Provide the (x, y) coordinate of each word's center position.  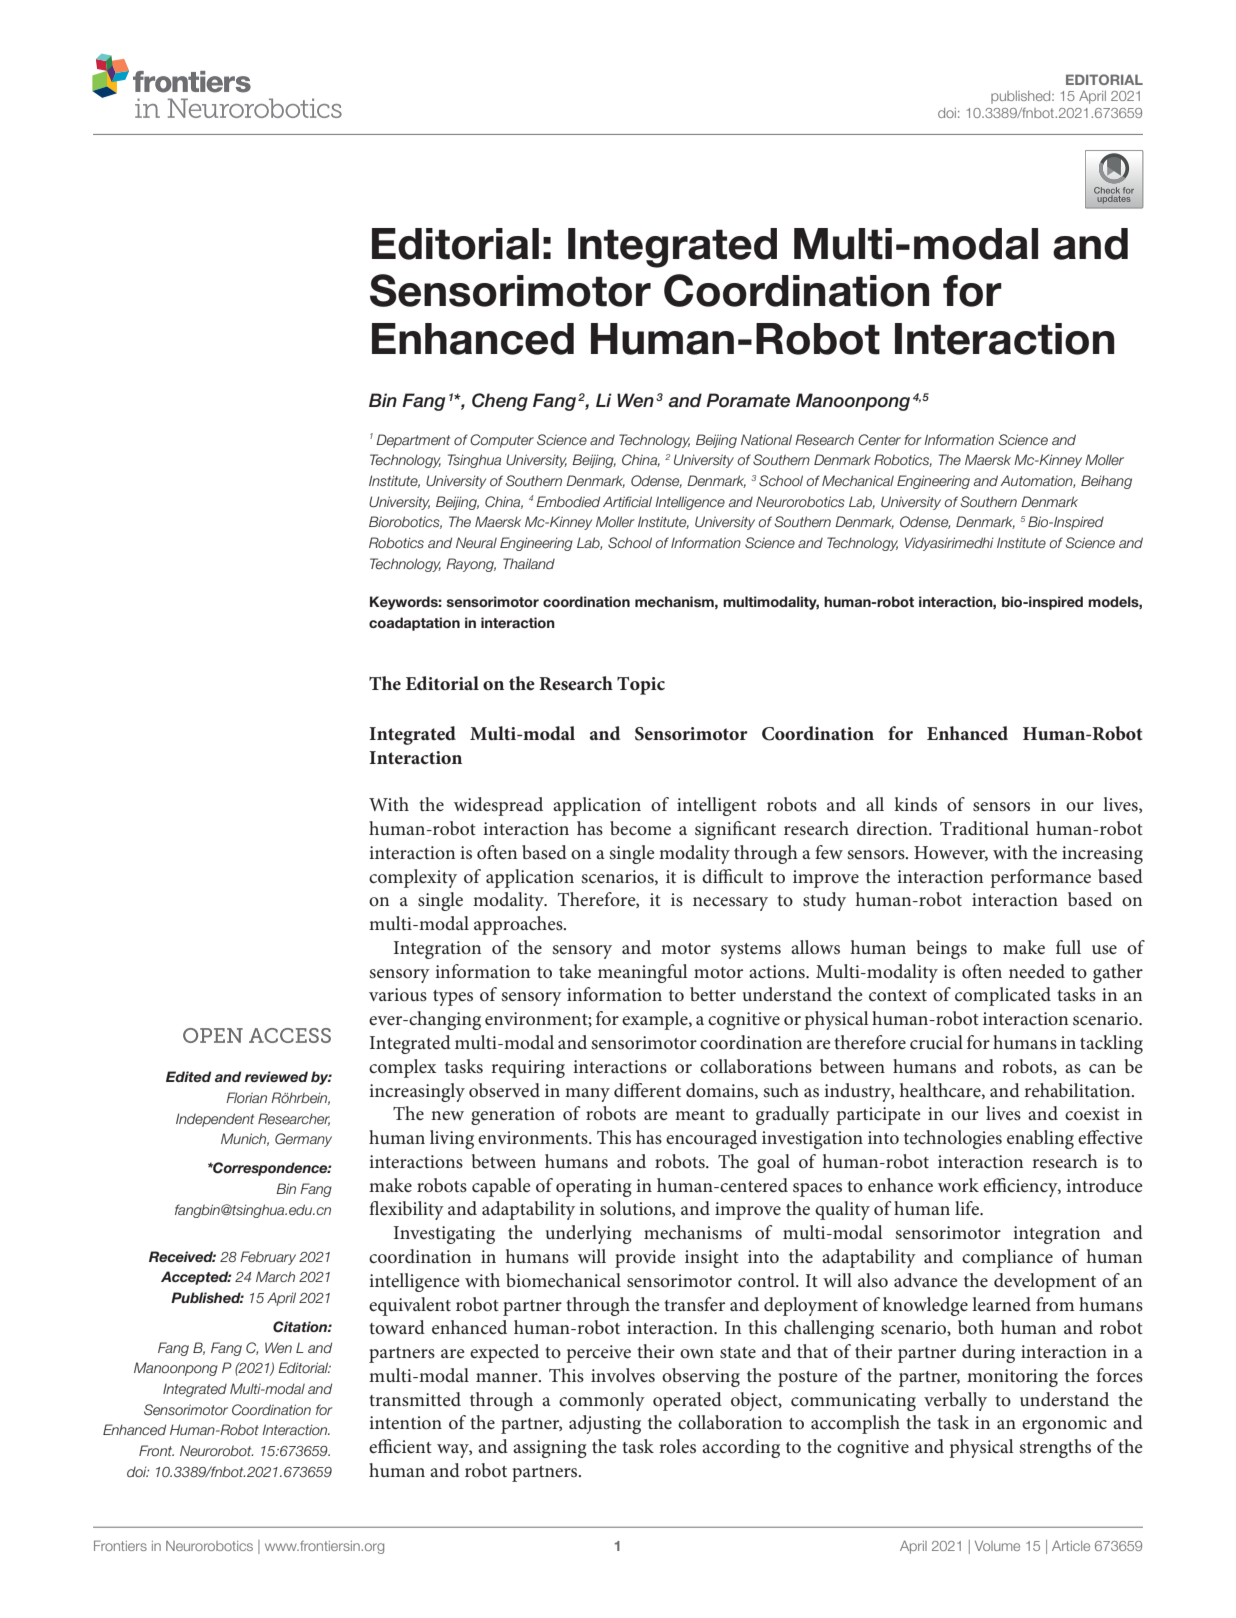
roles (677, 1446)
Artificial (627, 501)
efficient (400, 1446)
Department (413, 441)
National (766, 439)
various (398, 994)
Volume (997, 1546)
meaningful (643, 973)
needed (1037, 971)
